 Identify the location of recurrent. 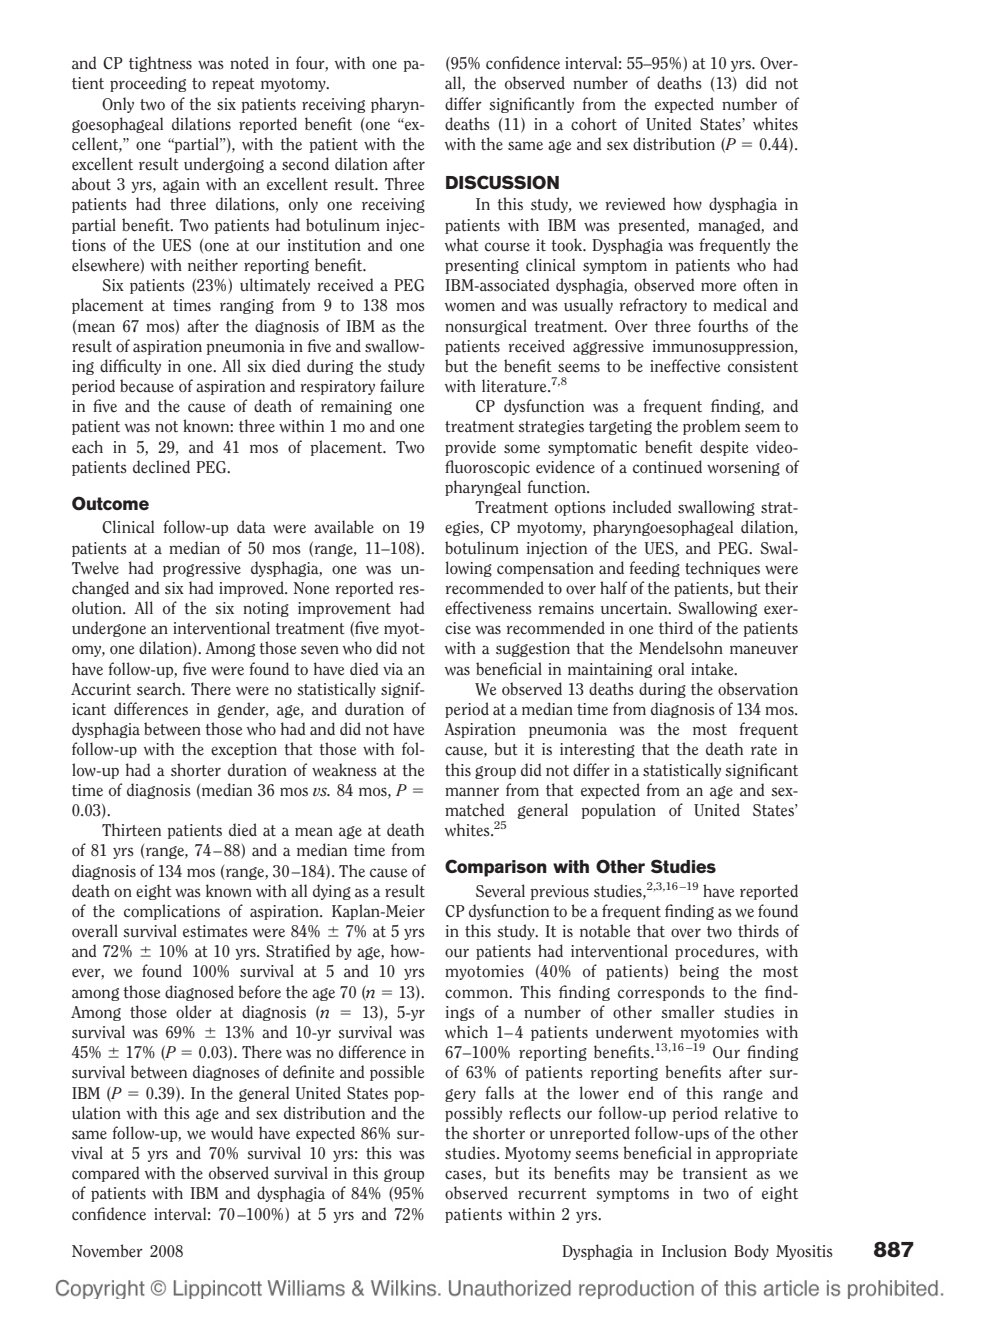
(552, 1194).
